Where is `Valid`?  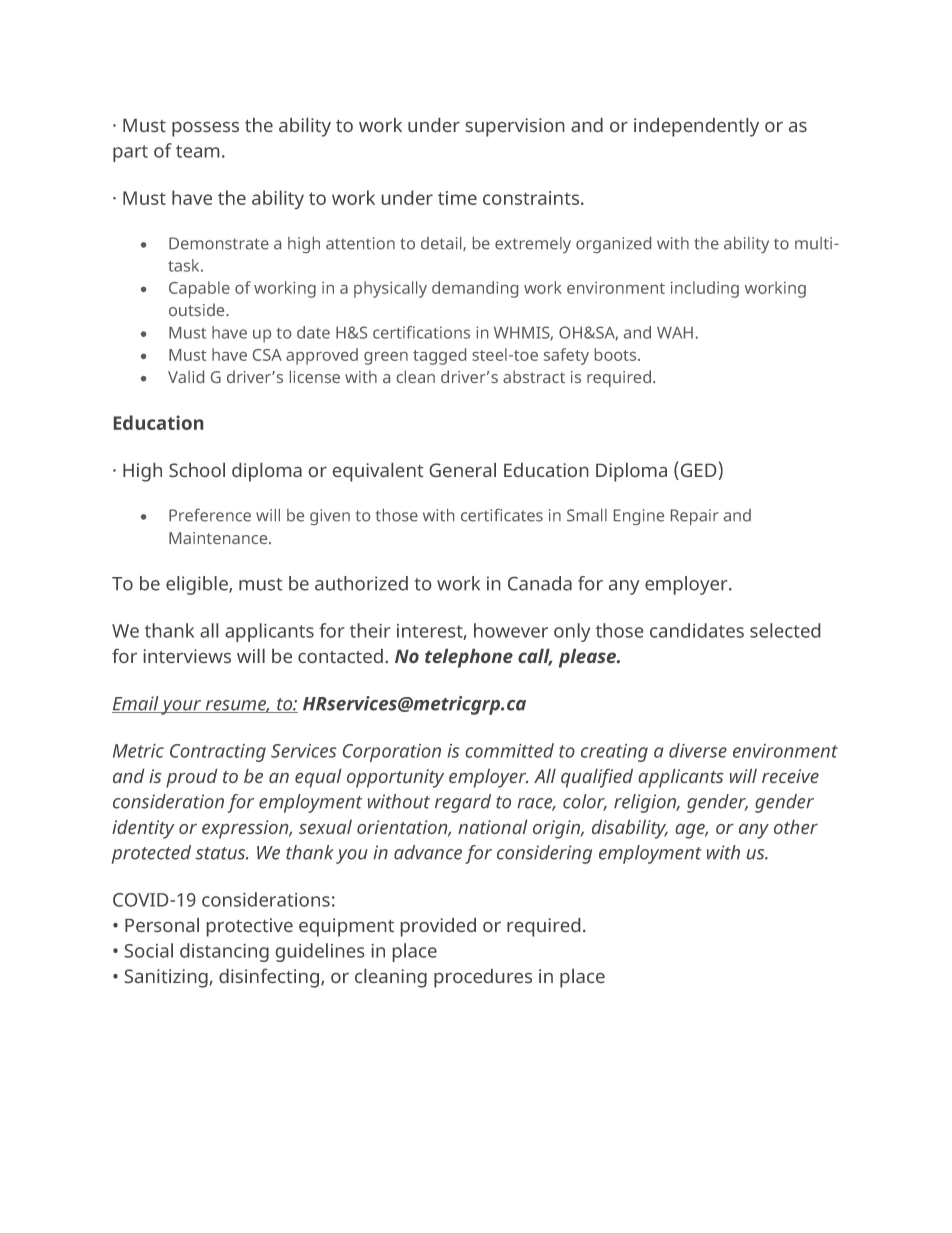 Valid is located at coordinates (186, 376).
